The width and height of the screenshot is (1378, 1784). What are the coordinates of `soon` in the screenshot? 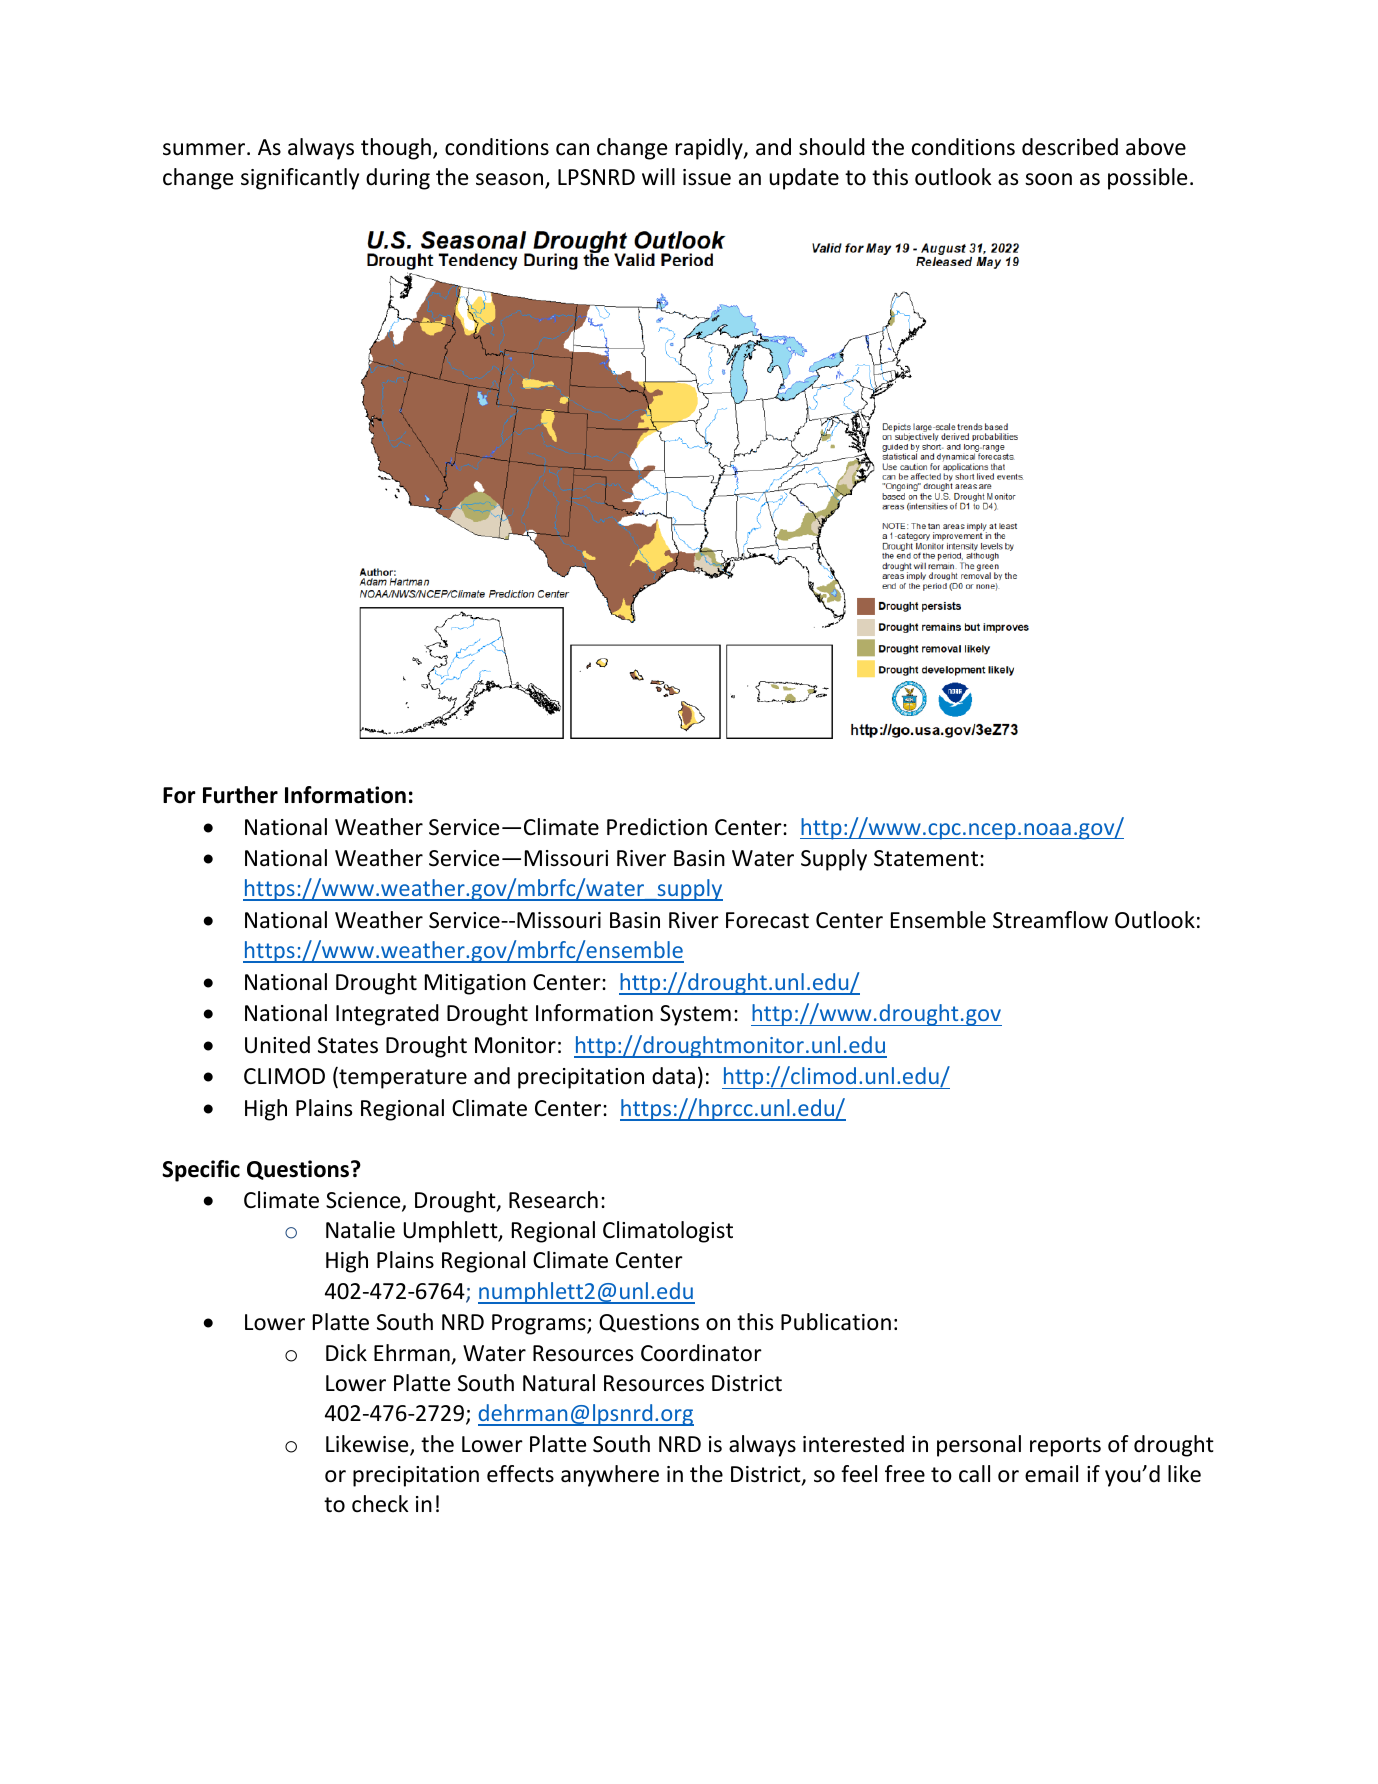 It's located at (1048, 179).
